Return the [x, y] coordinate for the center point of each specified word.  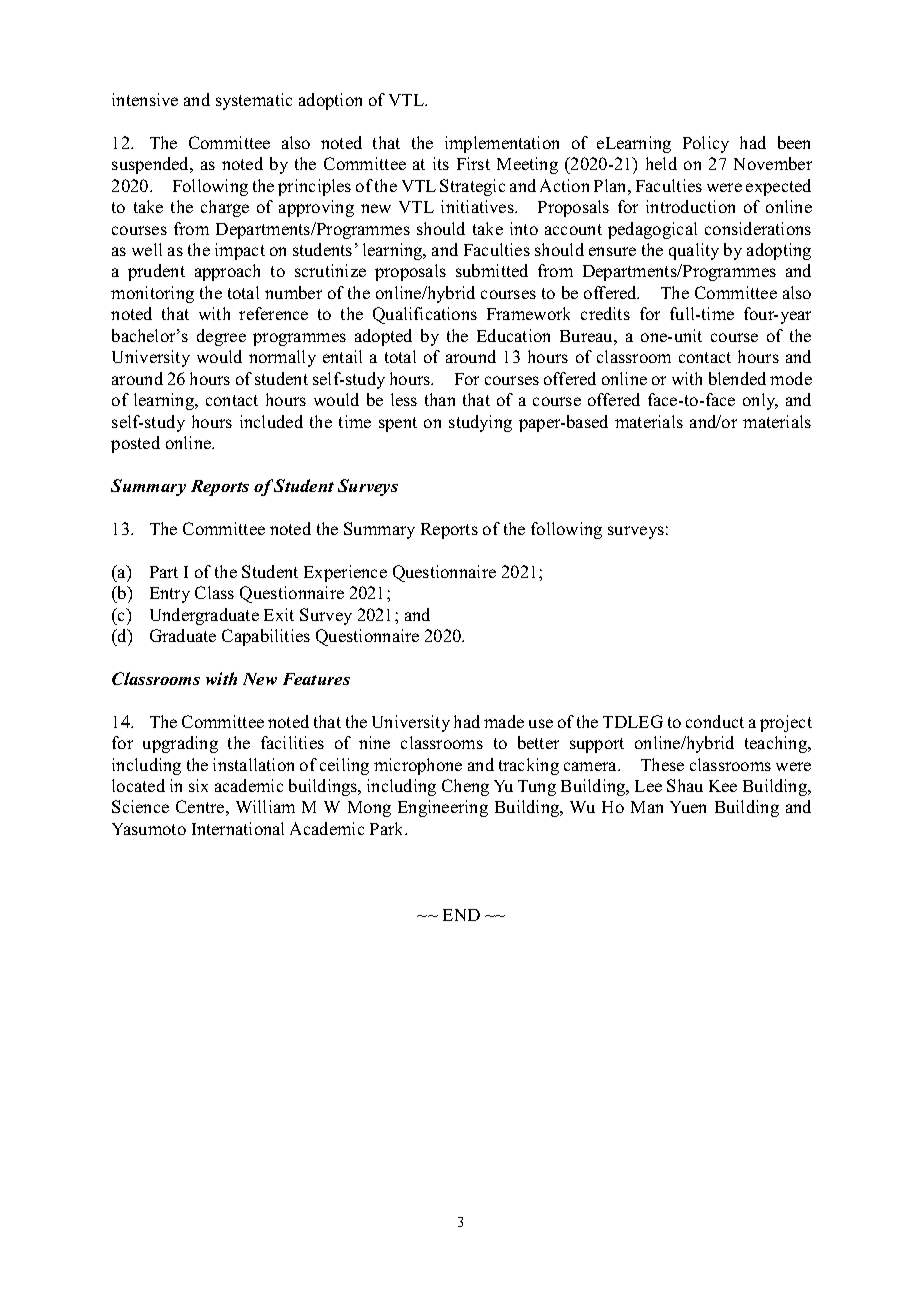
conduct [715, 721]
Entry [170, 595]
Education [513, 335]
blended [737, 378]
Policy [706, 144]
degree [221, 337]
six [198, 785]
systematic [254, 101]
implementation [502, 144]
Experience [345, 573]
